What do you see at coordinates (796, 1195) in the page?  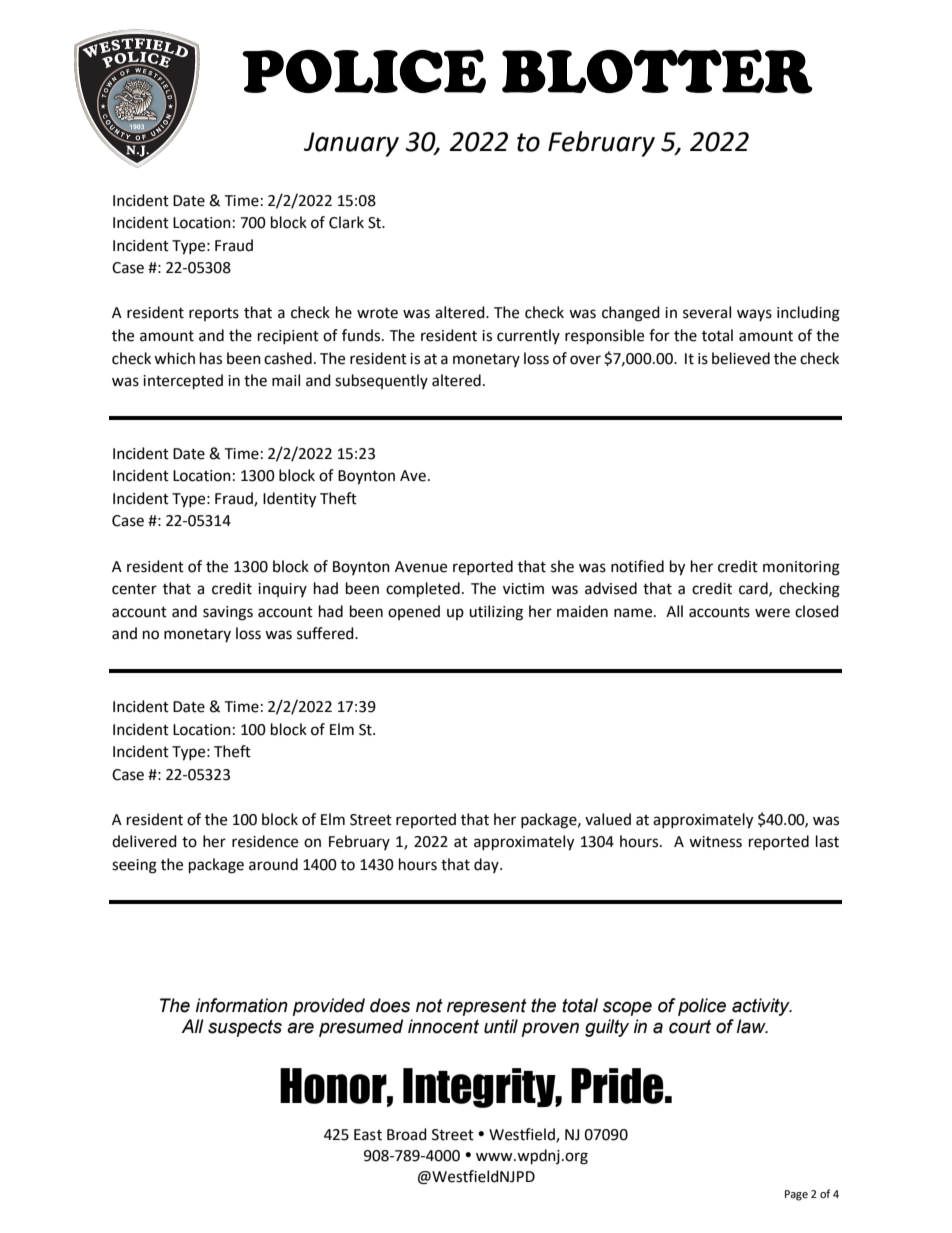 I see `Page` at bounding box center [796, 1195].
